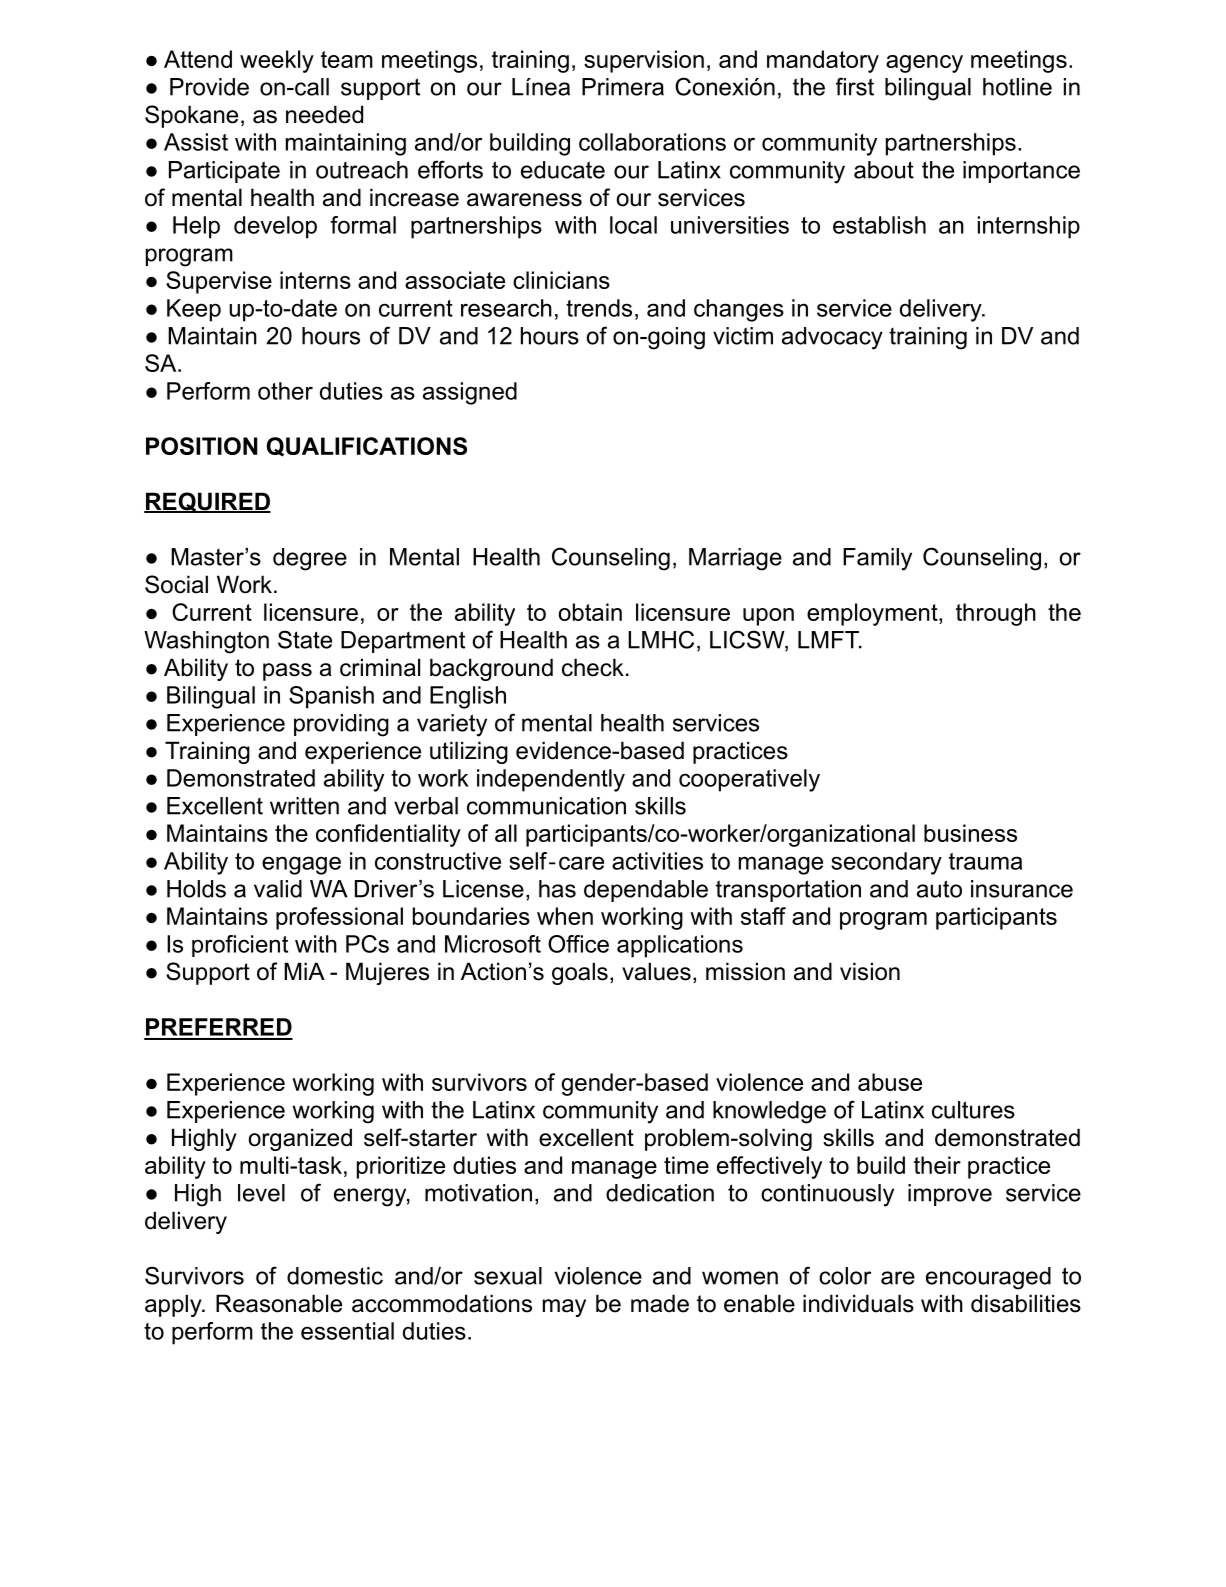 The height and width of the screenshot is (1587, 1226). What do you see at coordinates (285, 391) in the screenshot?
I see `other` at bounding box center [285, 391].
